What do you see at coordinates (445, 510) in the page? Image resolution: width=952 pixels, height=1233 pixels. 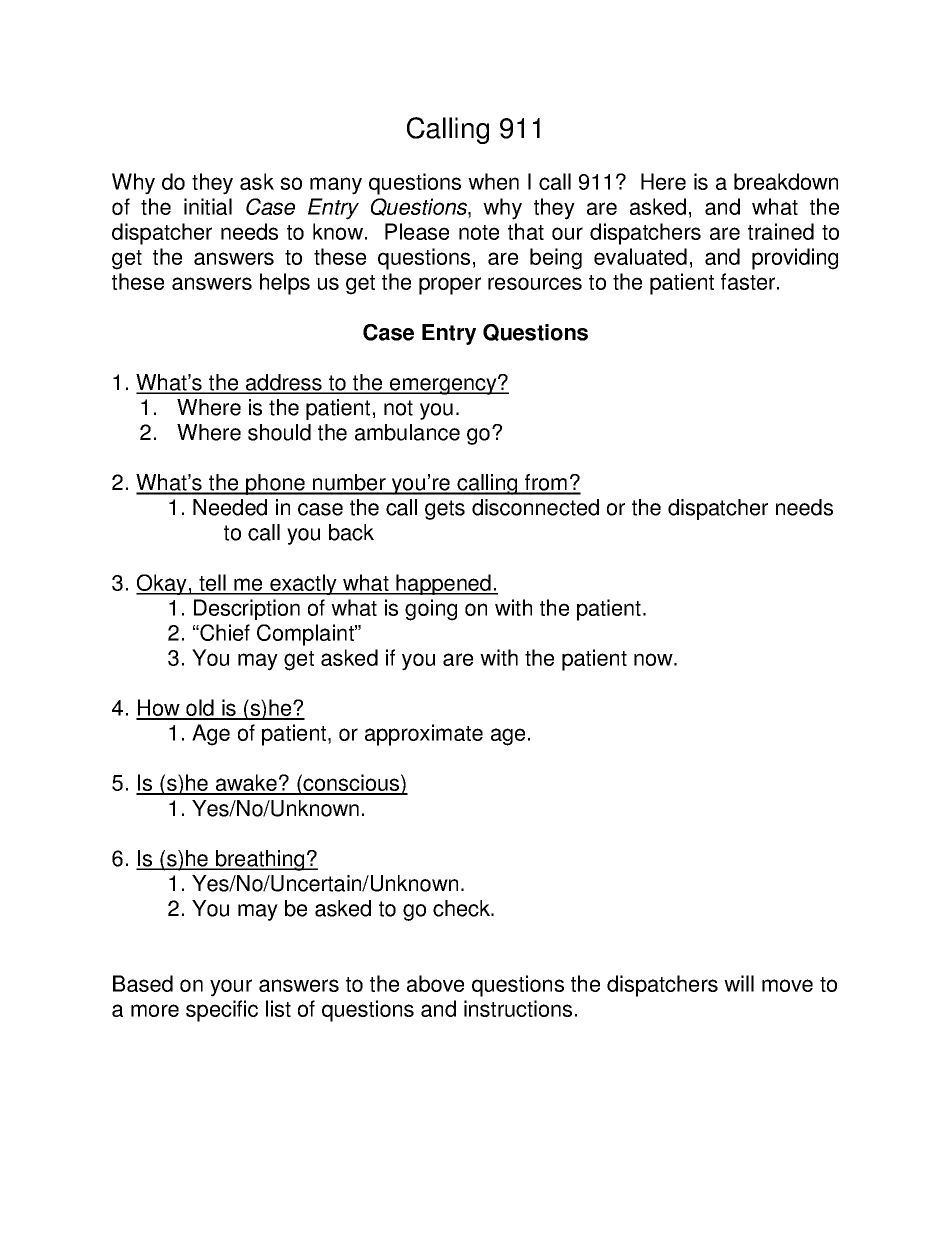 I see `gets` at bounding box center [445, 510].
